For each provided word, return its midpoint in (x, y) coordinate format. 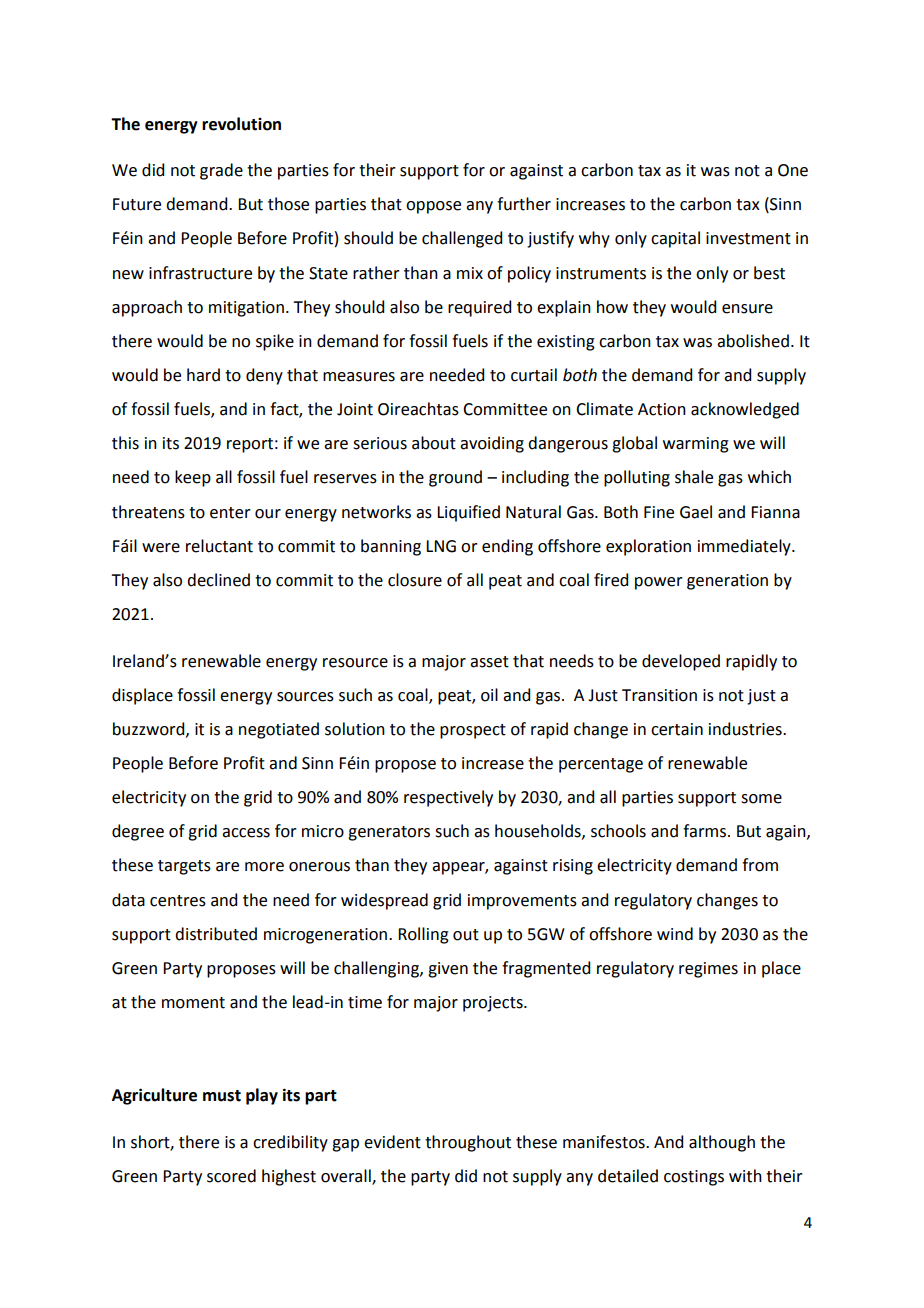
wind (675, 934)
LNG (441, 546)
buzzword (150, 729)
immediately (745, 547)
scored (231, 1176)
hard (203, 375)
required (479, 308)
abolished (753, 341)
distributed (216, 934)
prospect (473, 731)
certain (677, 729)
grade (221, 171)
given (448, 970)
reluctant (219, 546)
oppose (433, 207)
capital (675, 239)
